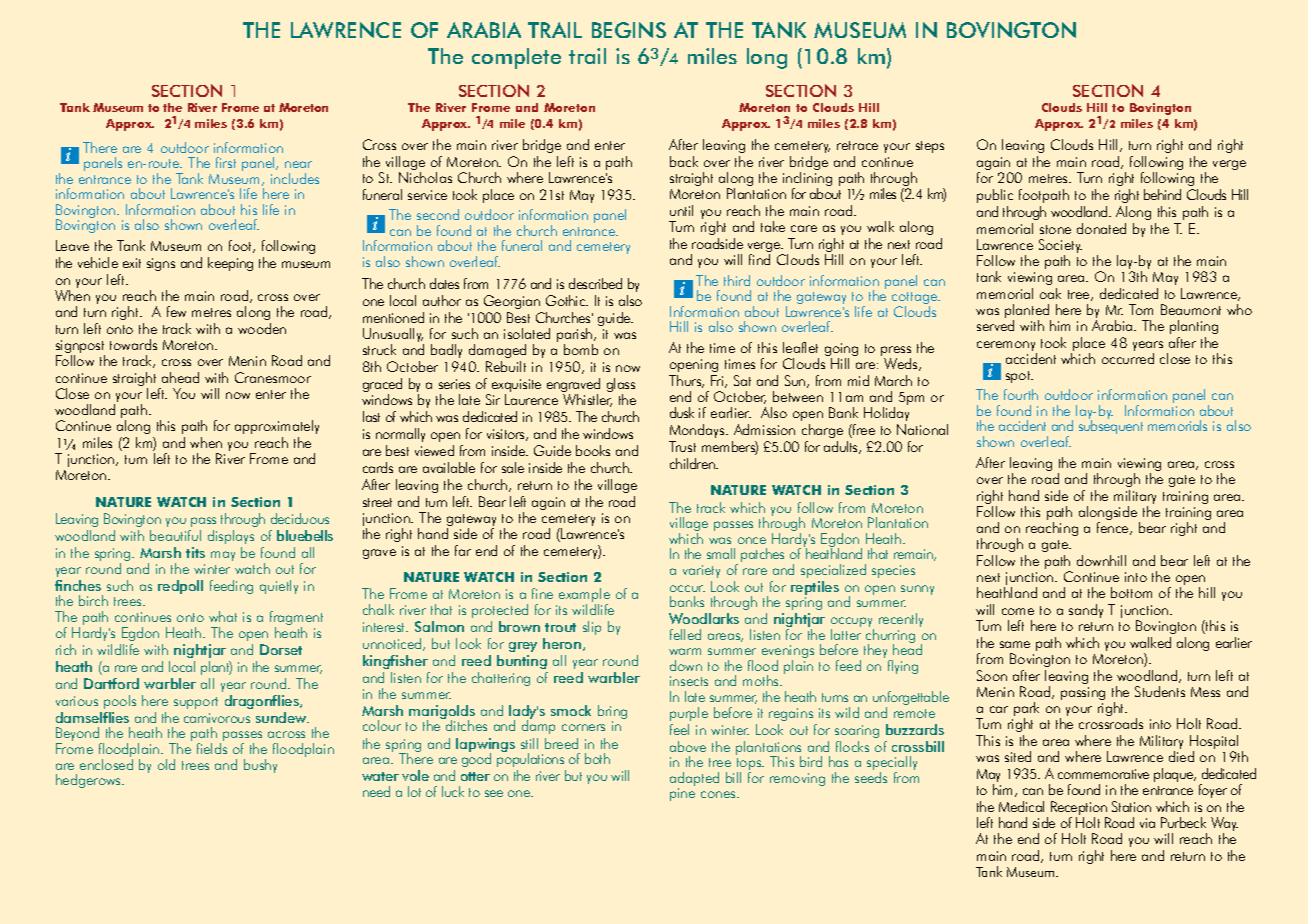  What do you see at coordinates (295, 178) in the page?
I see `includes` at bounding box center [295, 178].
